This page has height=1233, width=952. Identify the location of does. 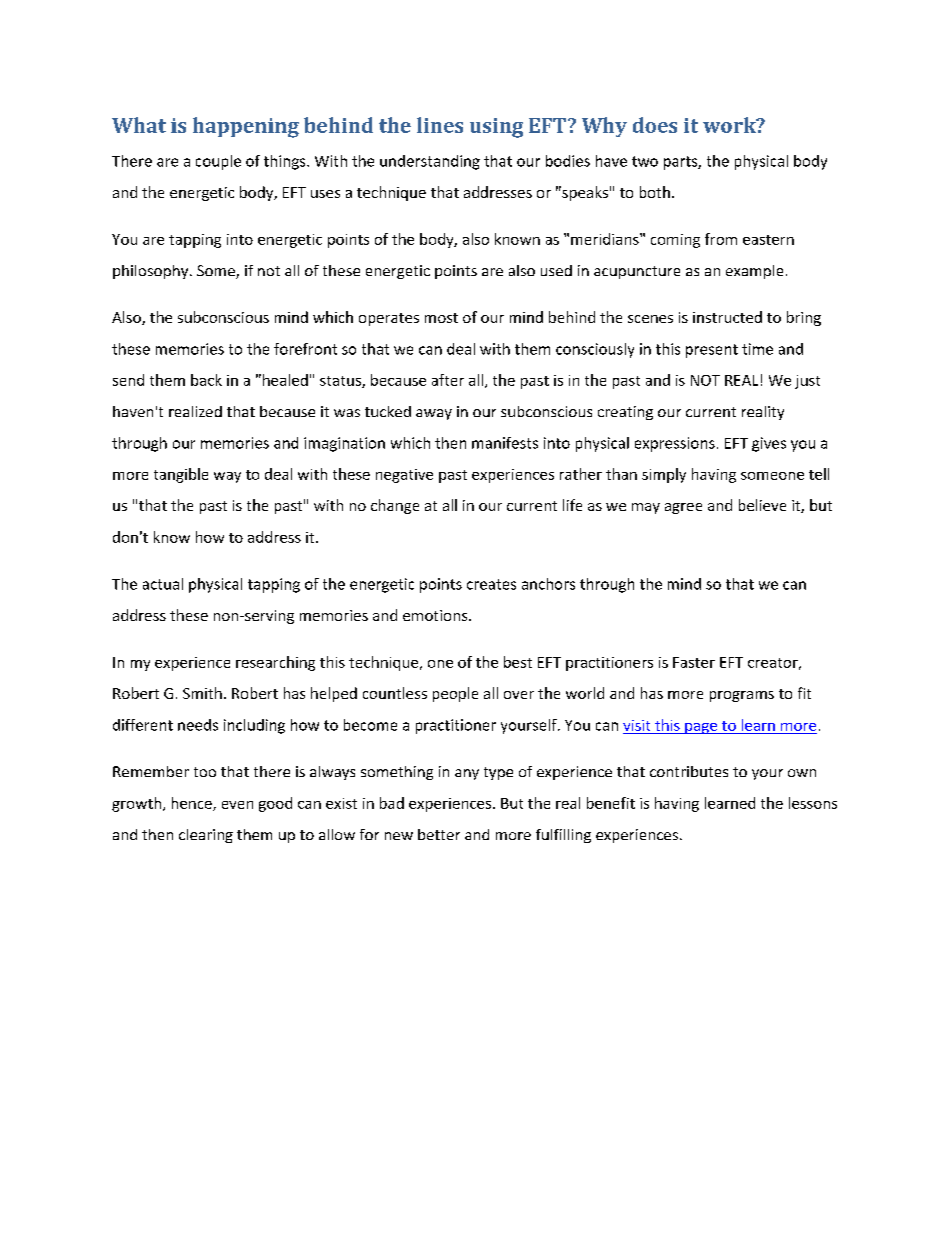
(655, 125).
